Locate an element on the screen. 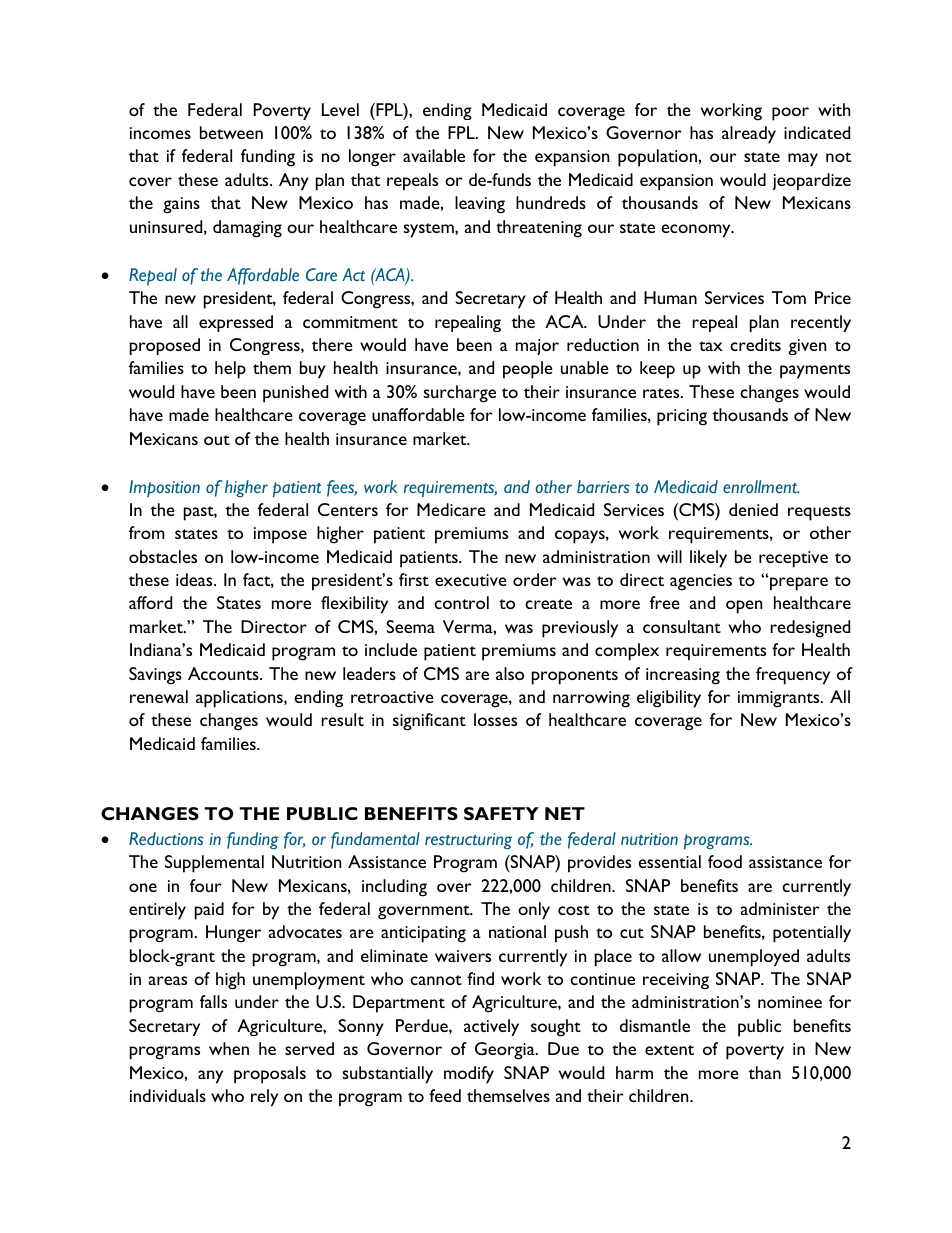 Image resolution: width=952 pixels, height=1233 pixels. ideas is located at coordinates (195, 579).
